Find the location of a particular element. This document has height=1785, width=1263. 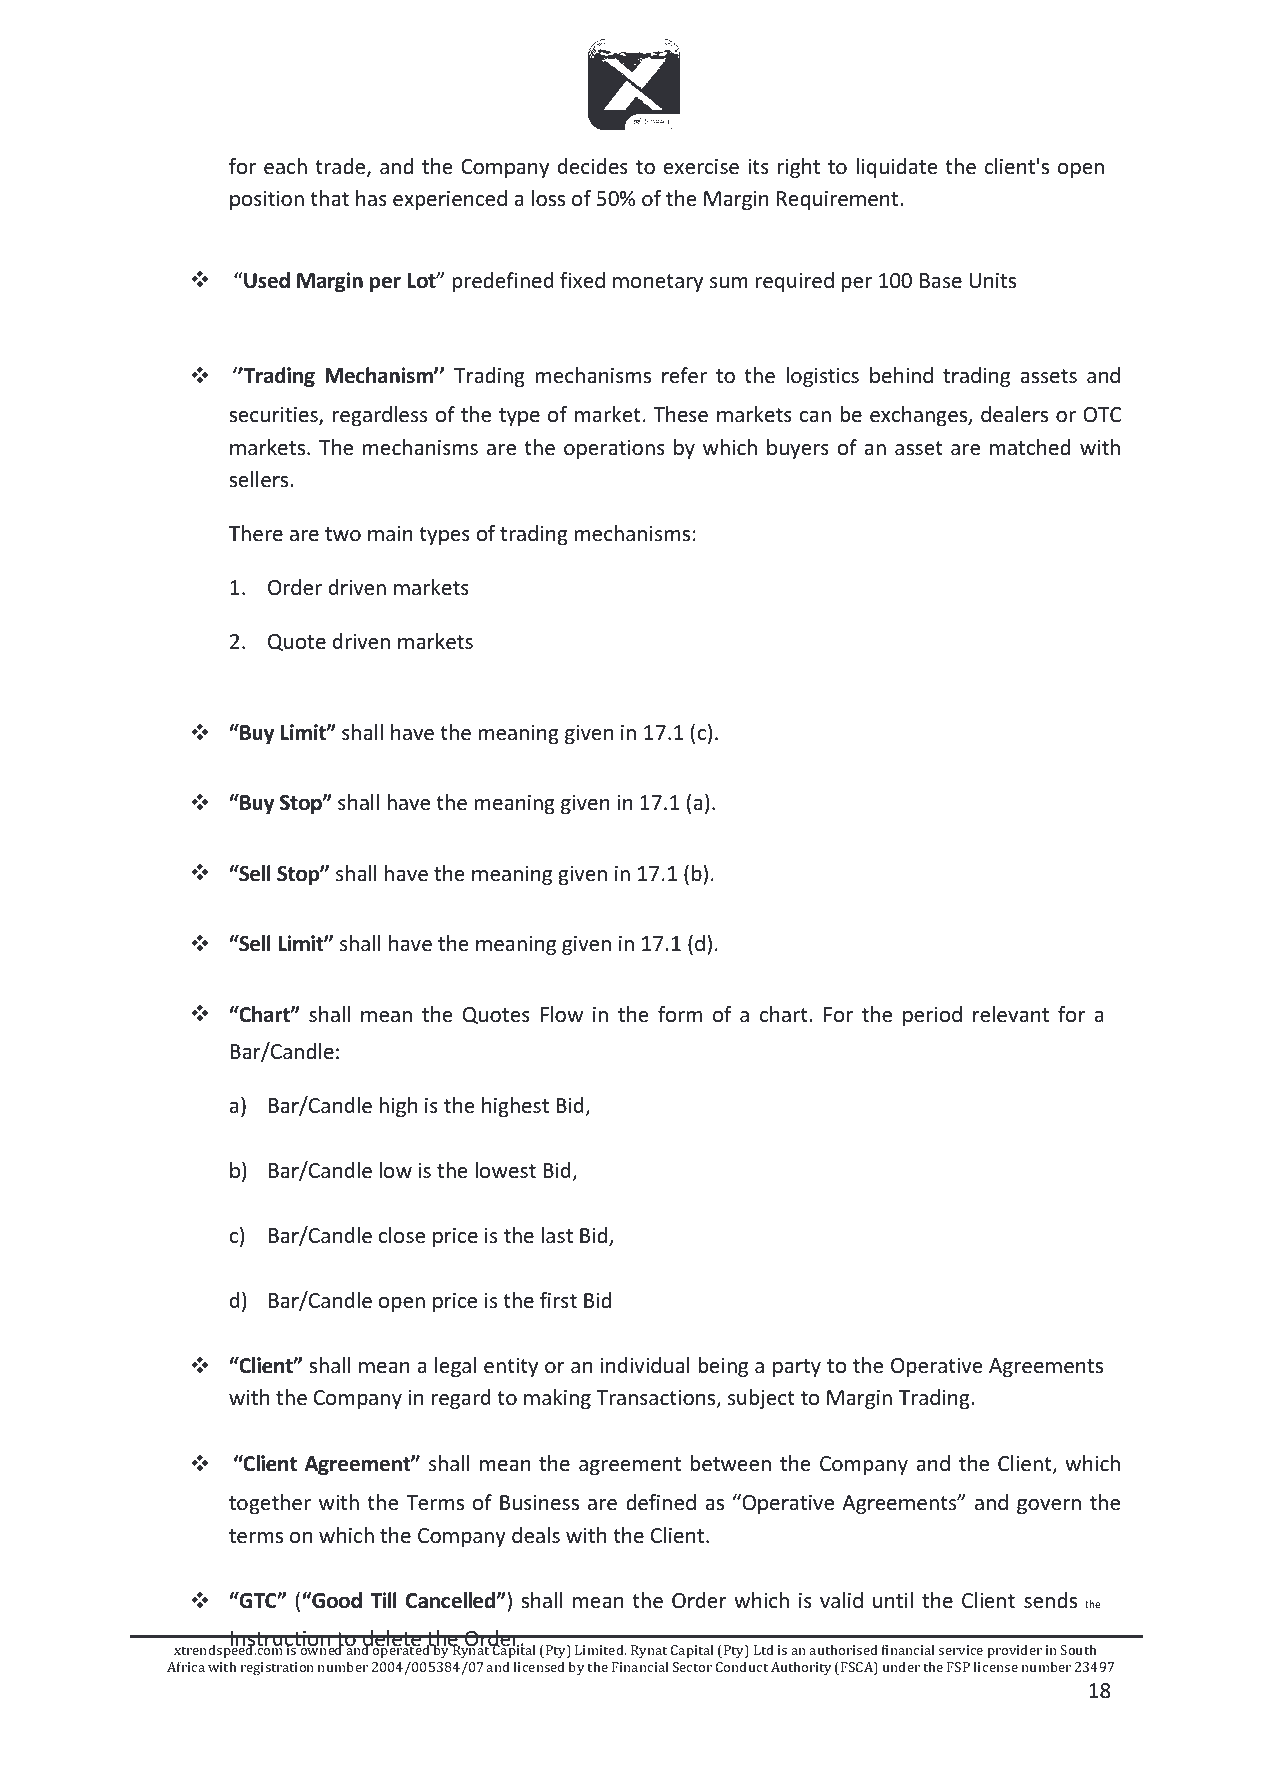

Sector is located at coordinates (692, 1667).
